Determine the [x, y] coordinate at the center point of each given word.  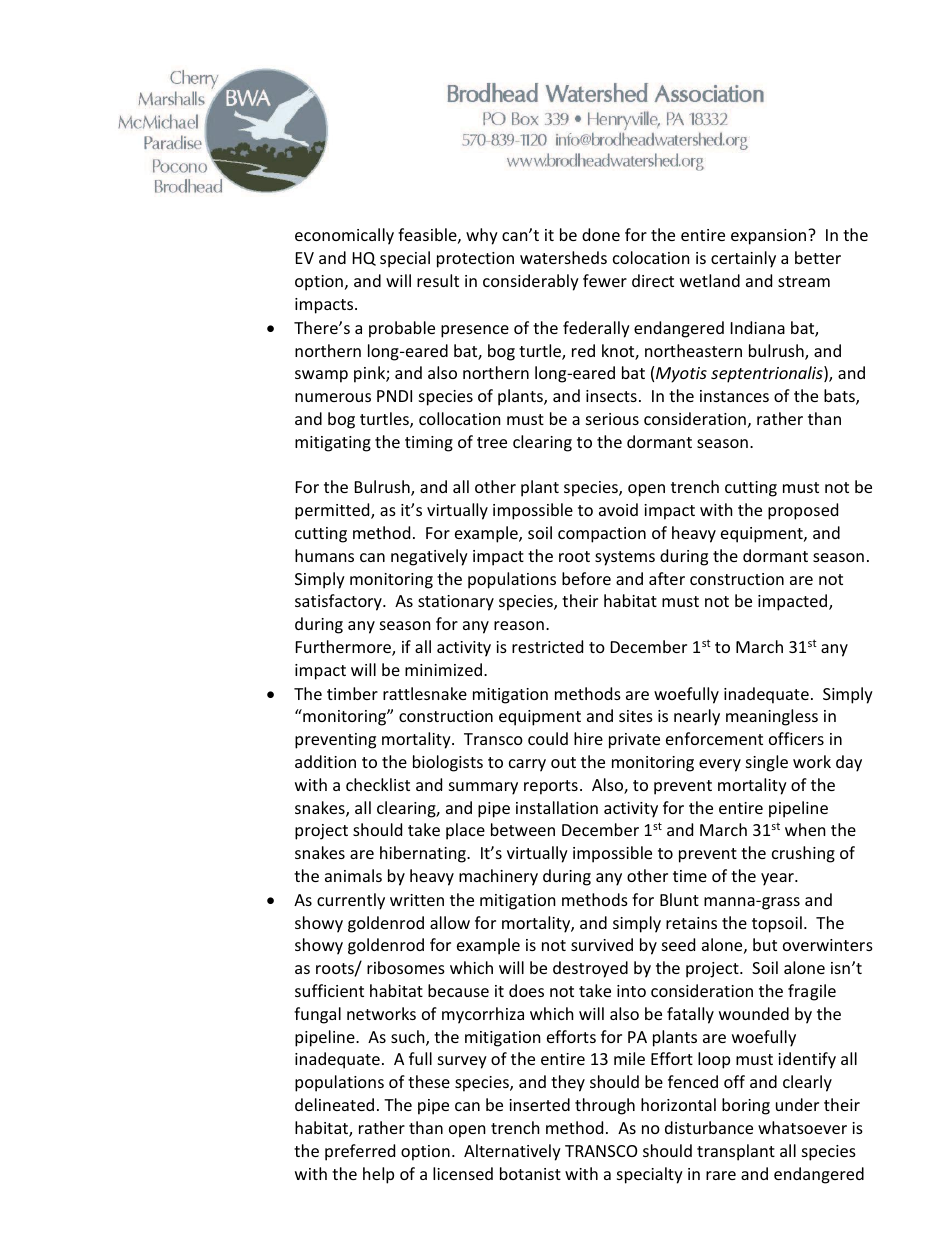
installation [557, 807]
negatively [429, 557]
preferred [360, 1152]
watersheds [563, 257]
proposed [803, 511]
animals [353, 875]
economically [344, 236]
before [586, 578]
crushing [803, 854]
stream [804, 281]
